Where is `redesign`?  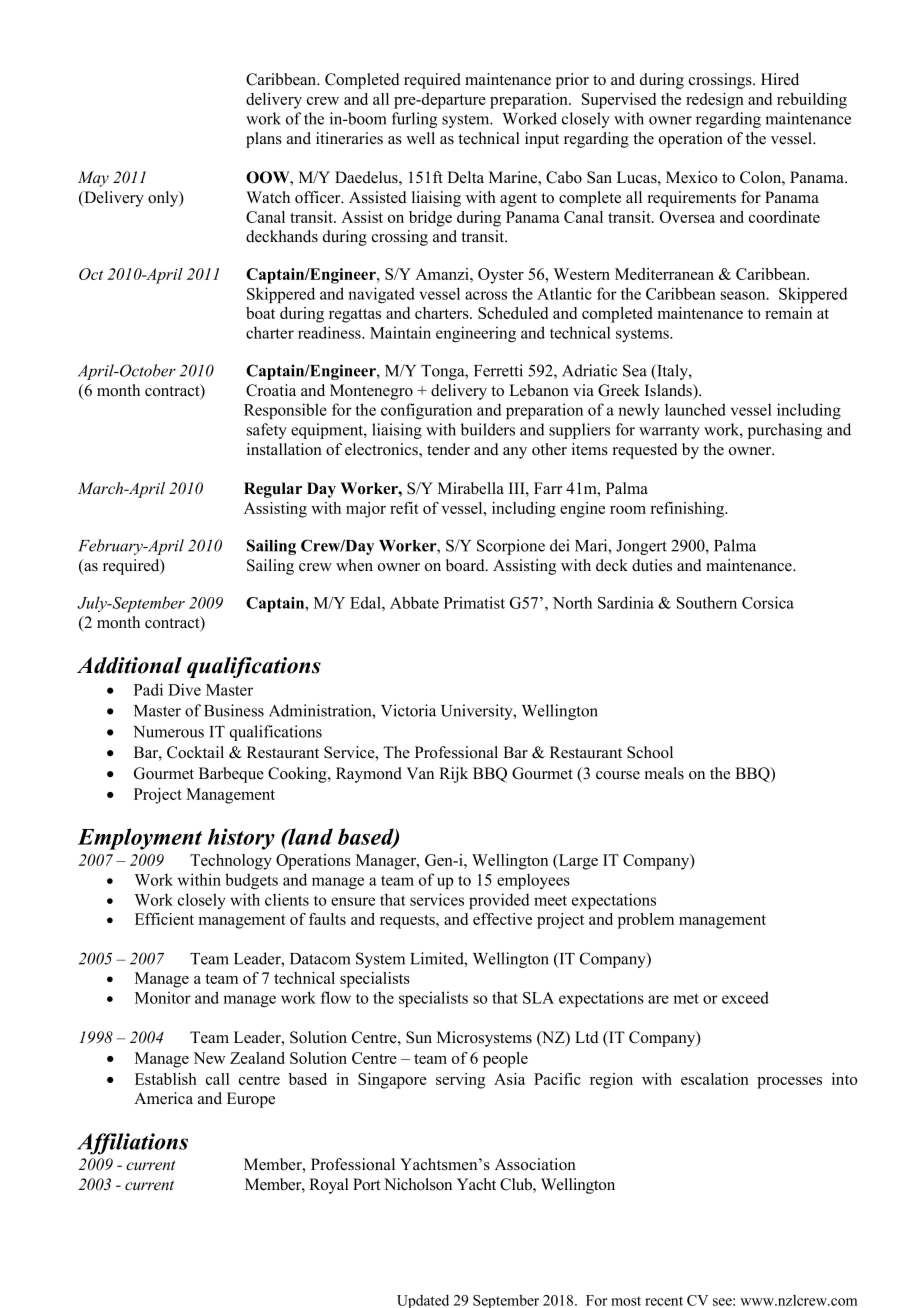 redesign is located at coordinates (715, 101).
